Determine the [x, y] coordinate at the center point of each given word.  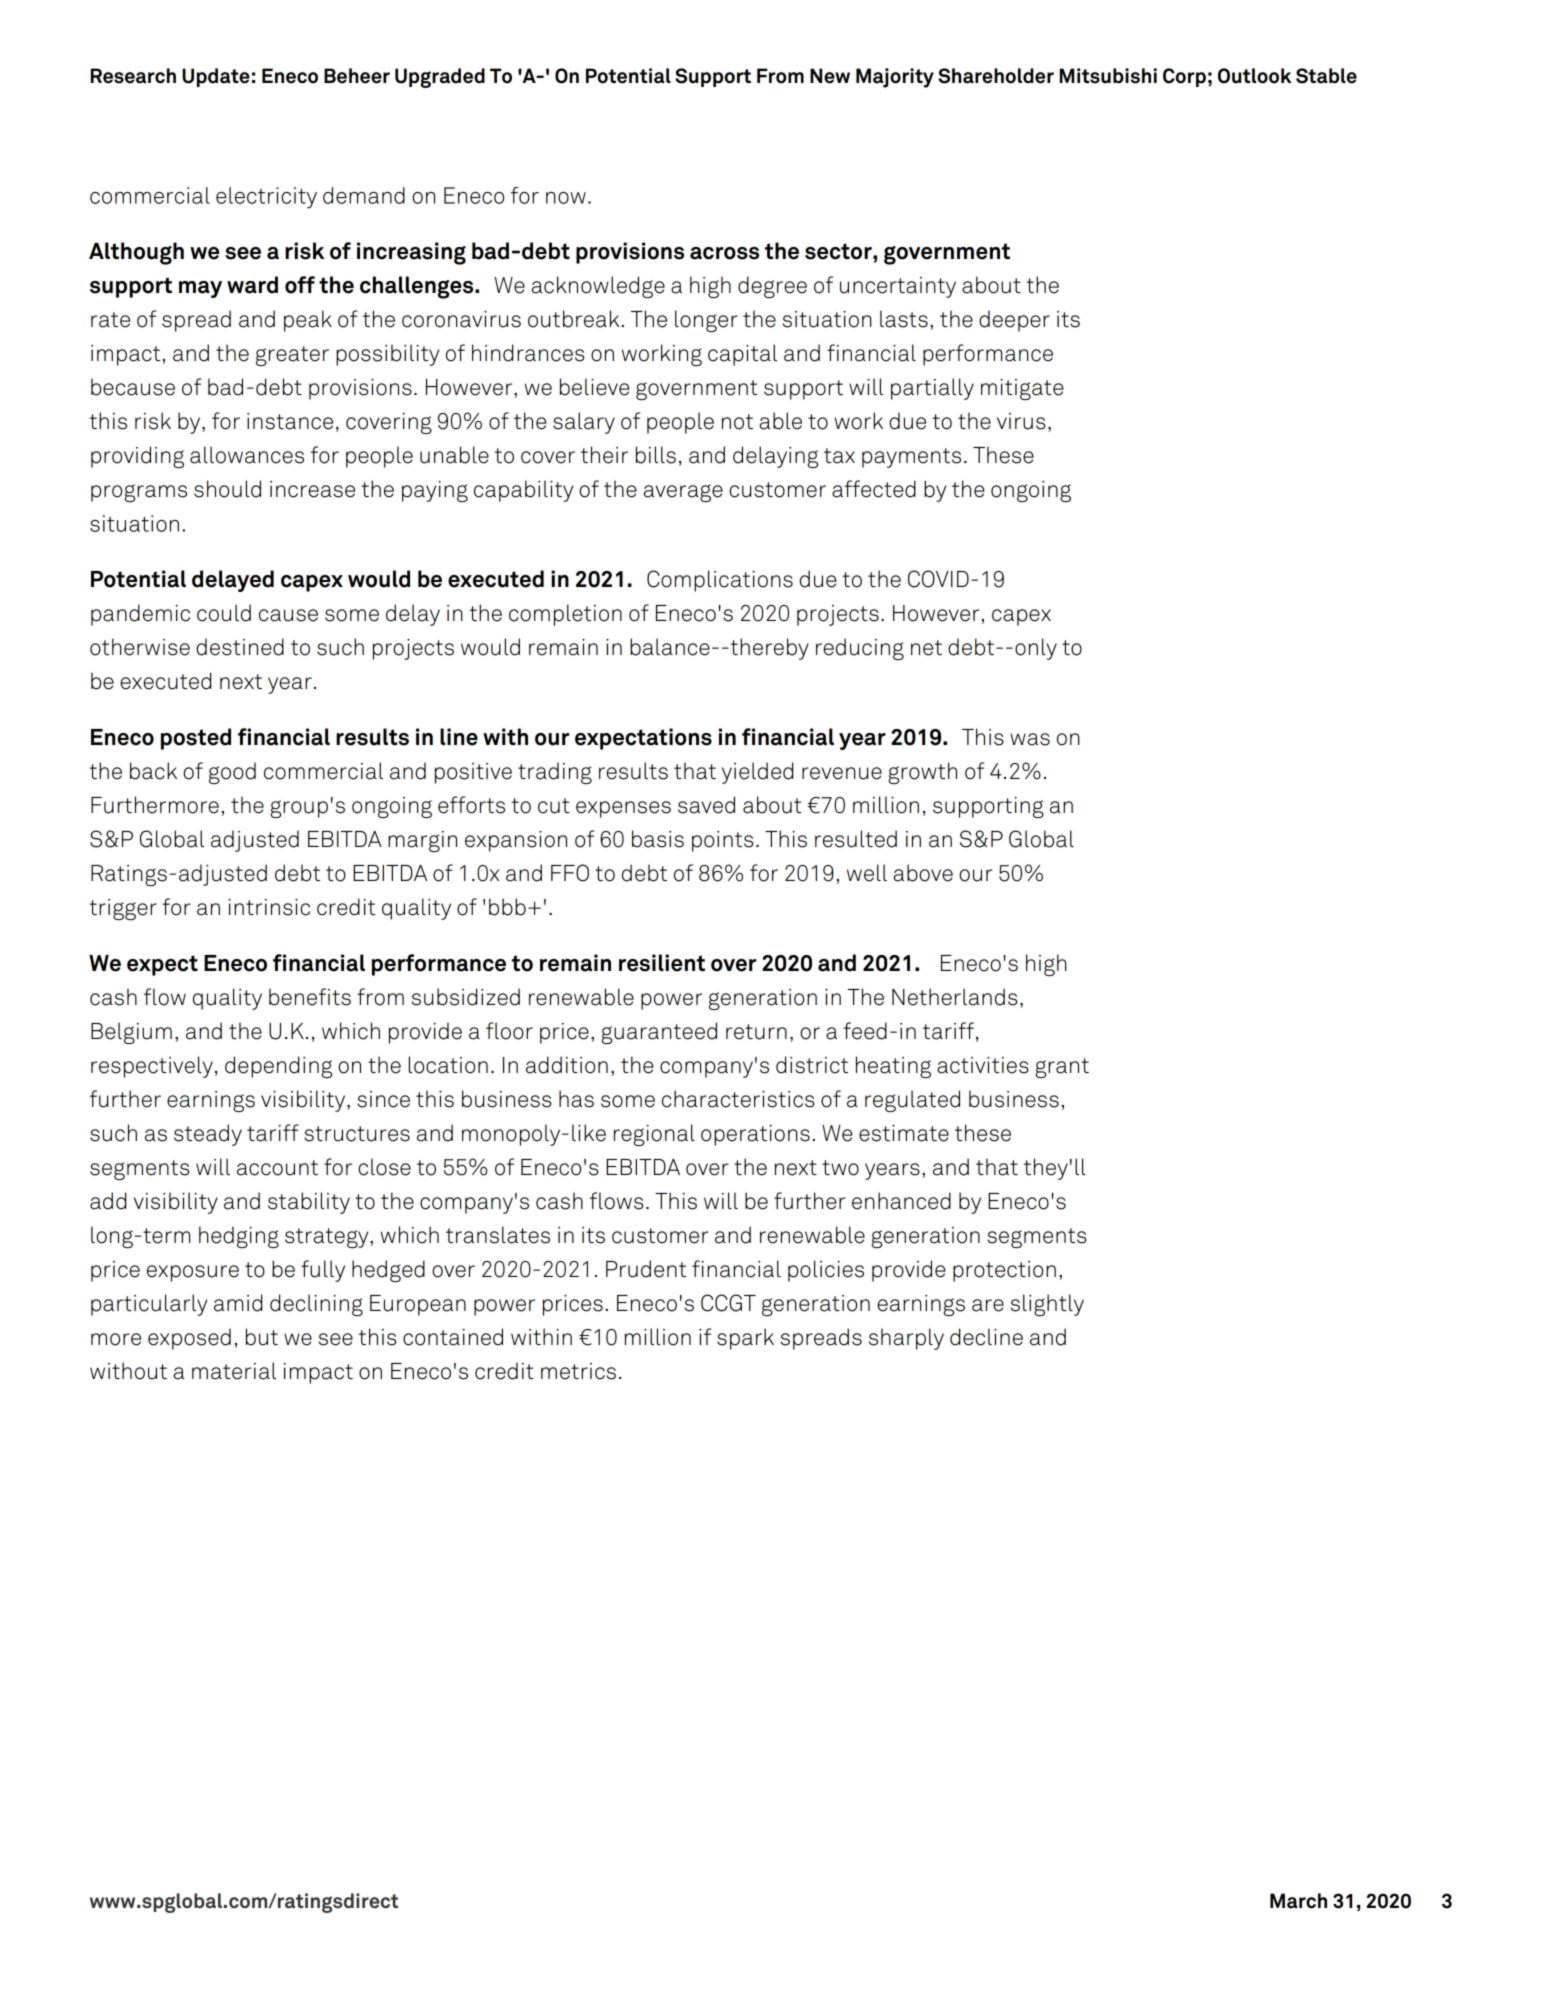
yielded [757, 773]
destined [240, 647]
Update [216, 77]
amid [238, 1303]
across [724, 253]
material [234, 1371]
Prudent [646, 1269]
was [1030, 739]
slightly [1047, 1305]
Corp [1184, 77]
